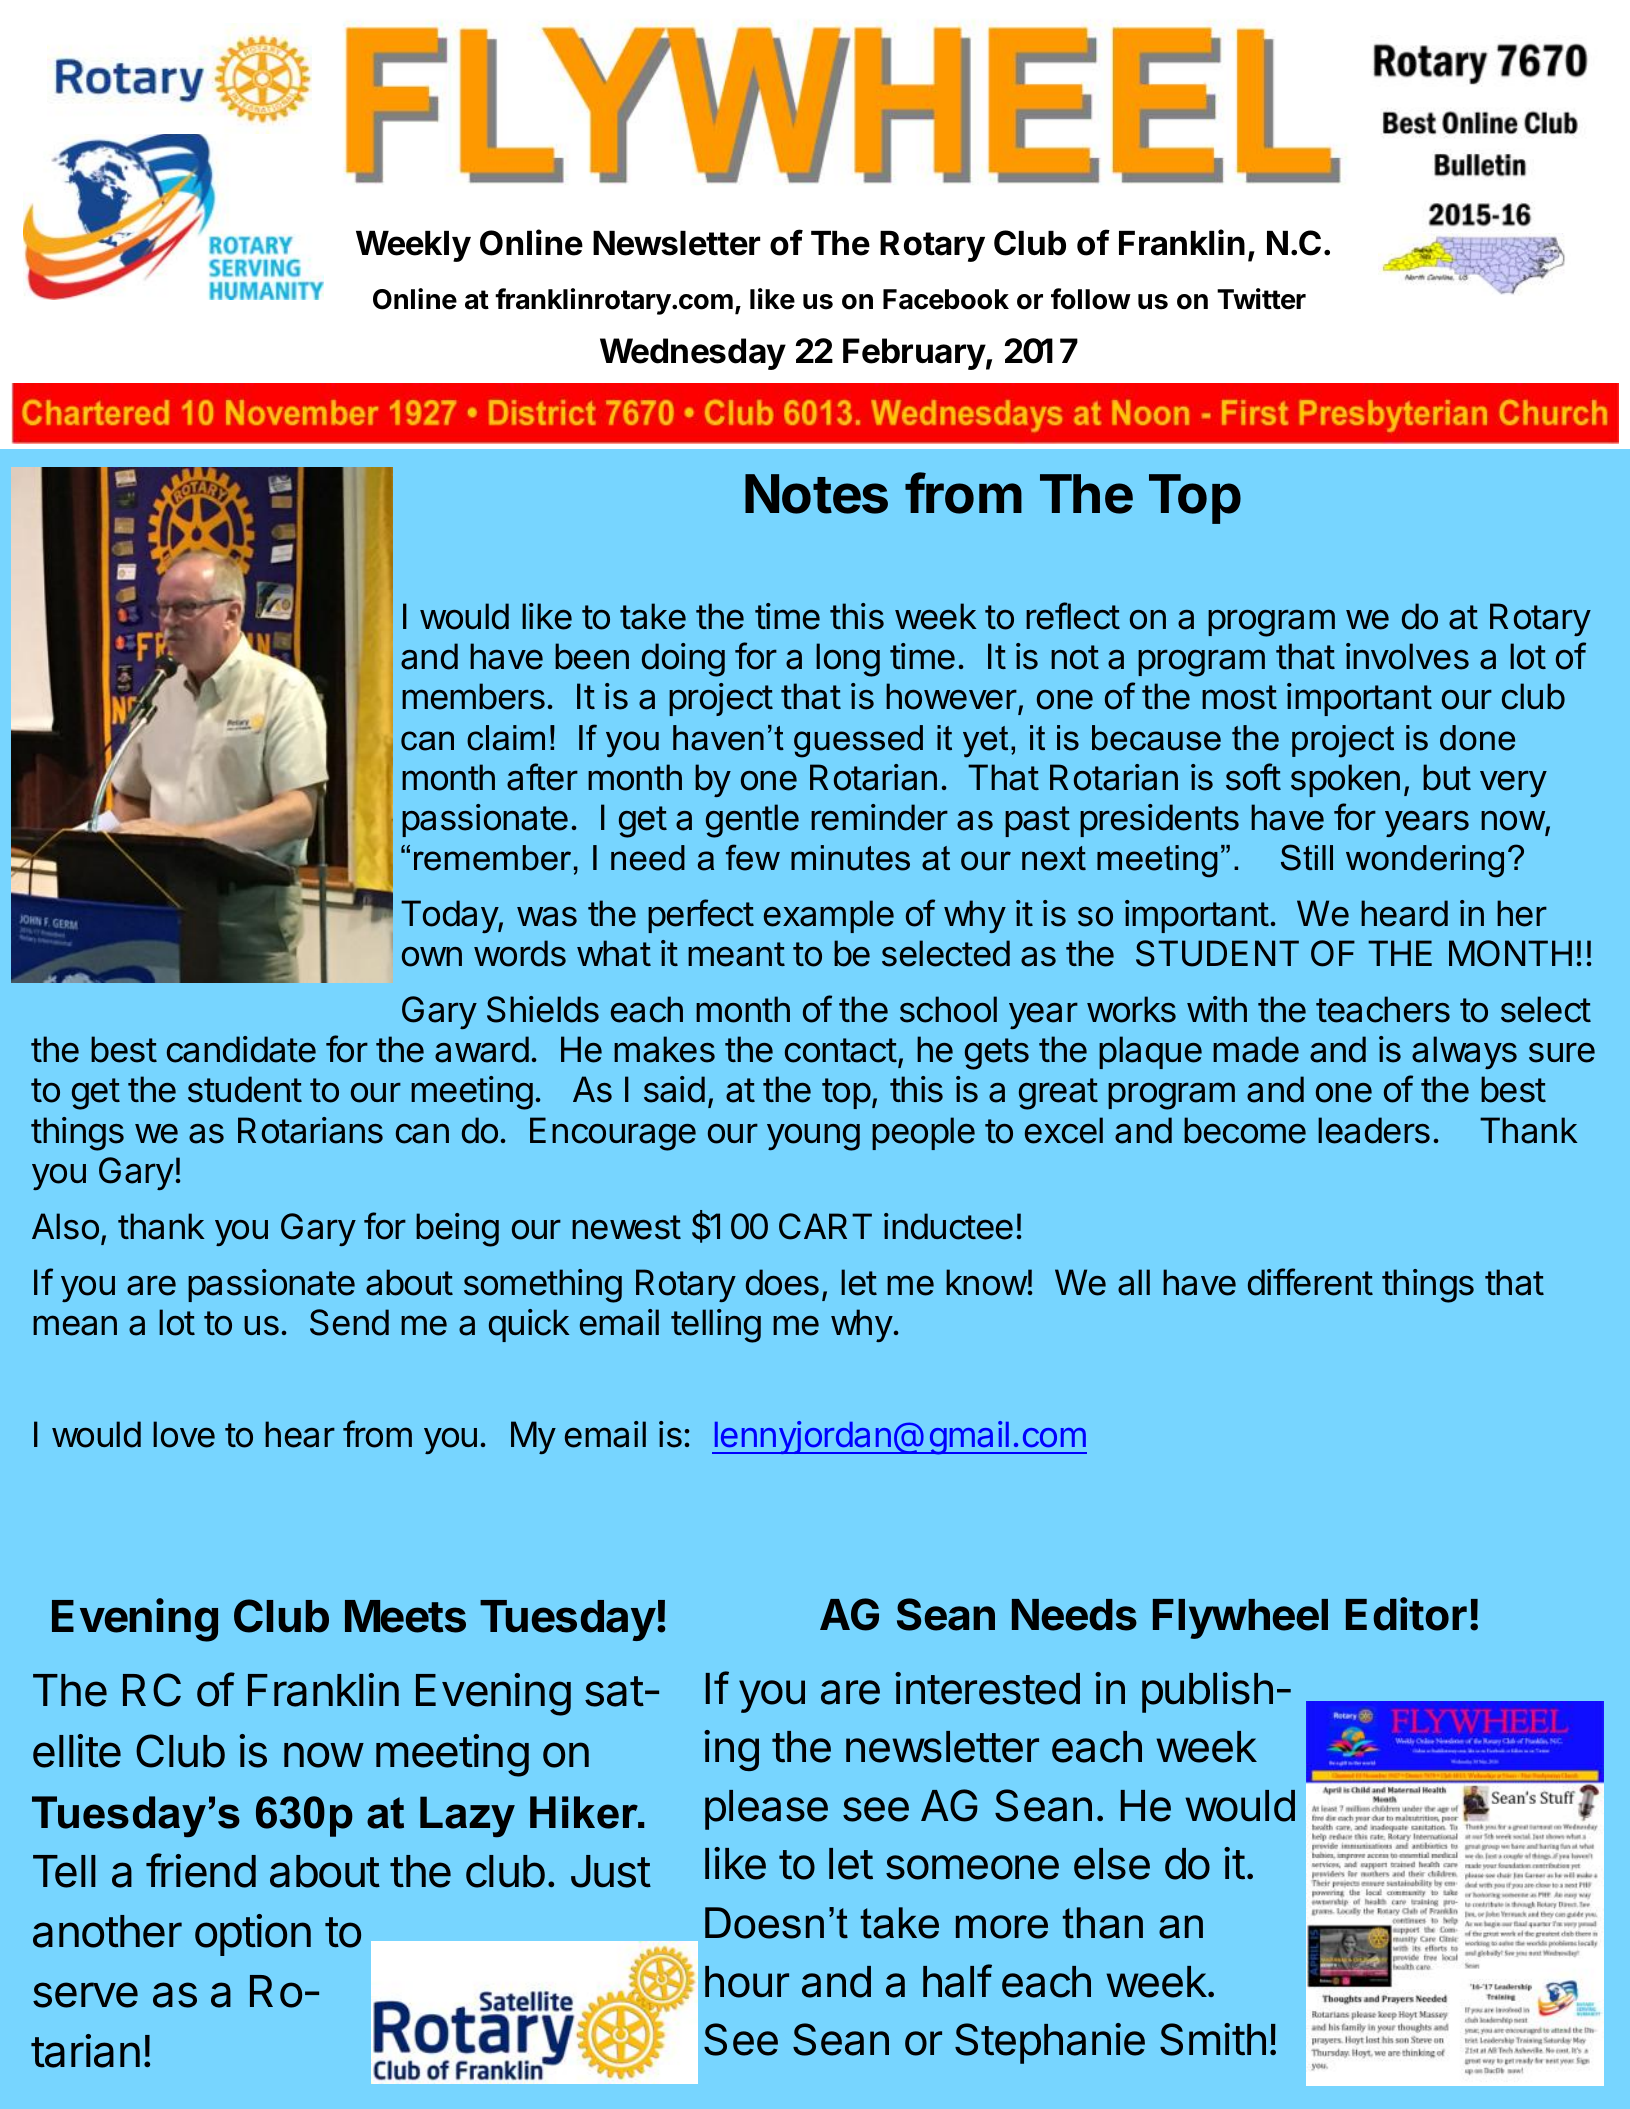  I want to click on example, so click(829, 916).
